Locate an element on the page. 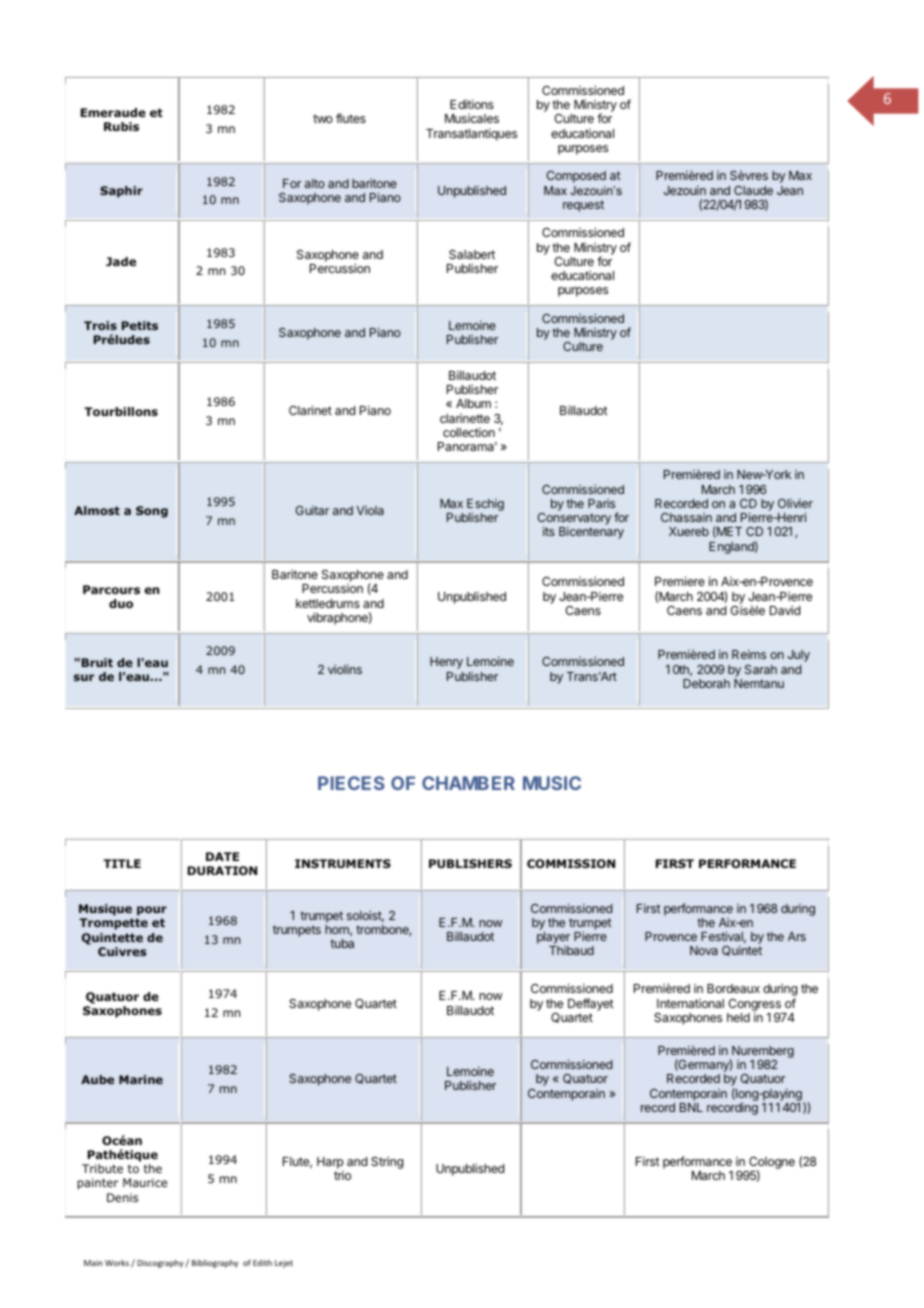  sur is located at coordinates (84, 677).
